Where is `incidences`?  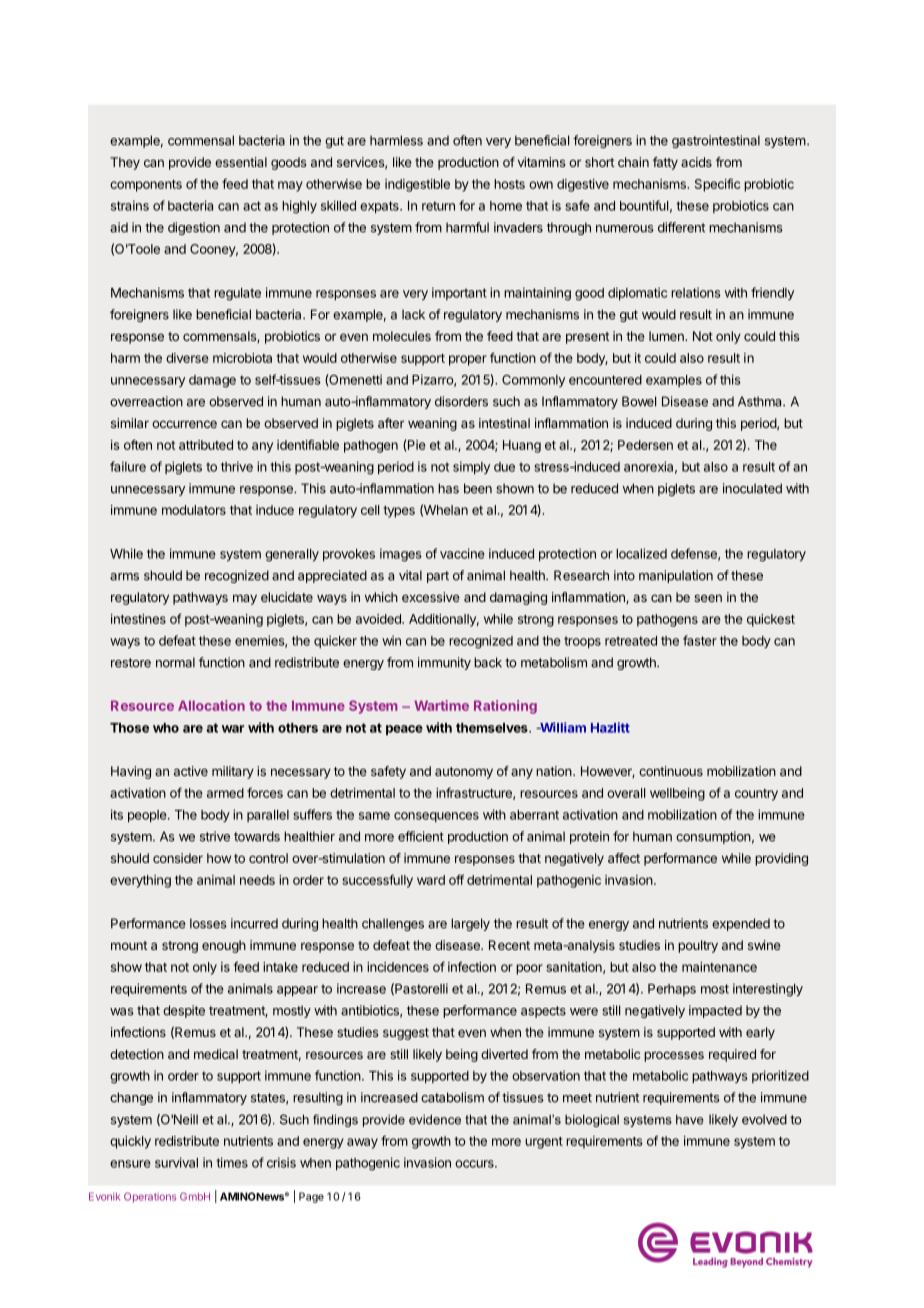 incidences is located at coordinates (398, 967).
